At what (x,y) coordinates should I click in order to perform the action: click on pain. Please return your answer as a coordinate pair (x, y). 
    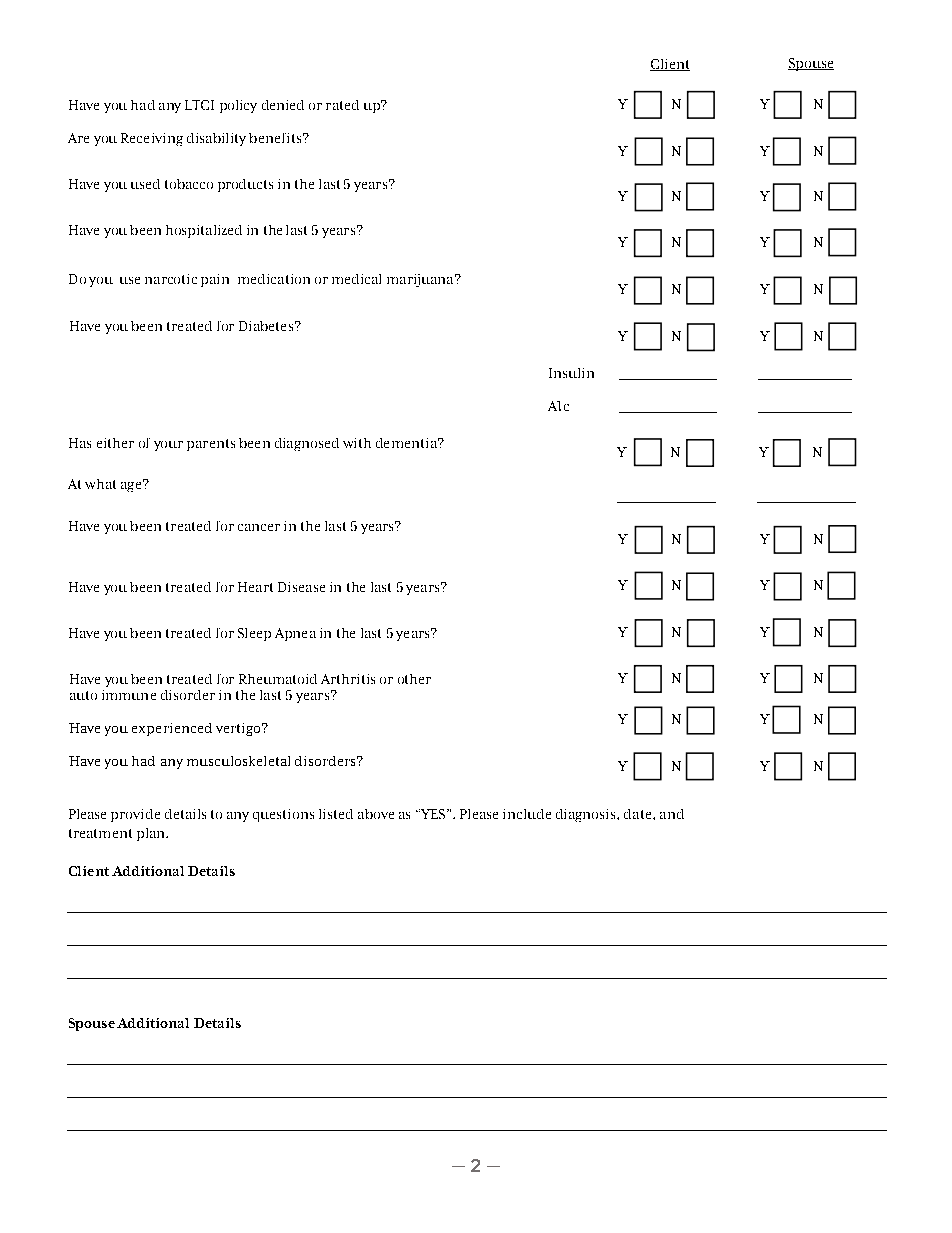
    Looking at the image, I should click on (215, 280).
